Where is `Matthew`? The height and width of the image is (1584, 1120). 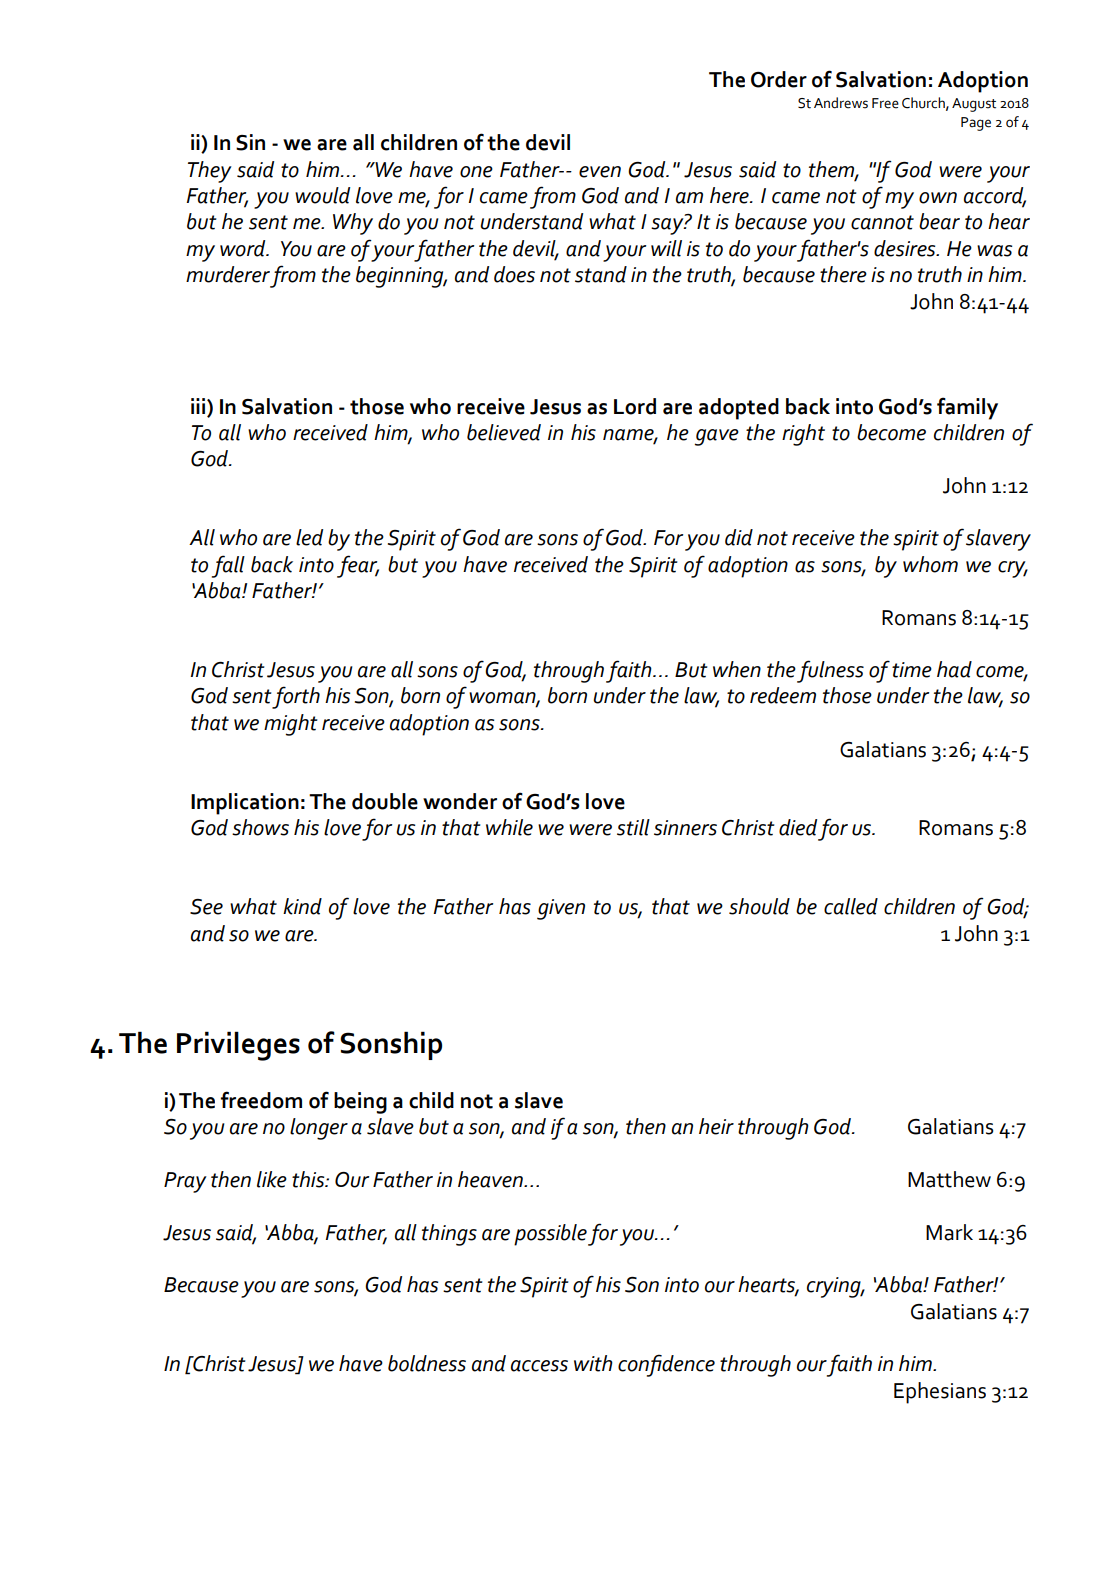 Matthew is located at coordinates (949, 1179).
